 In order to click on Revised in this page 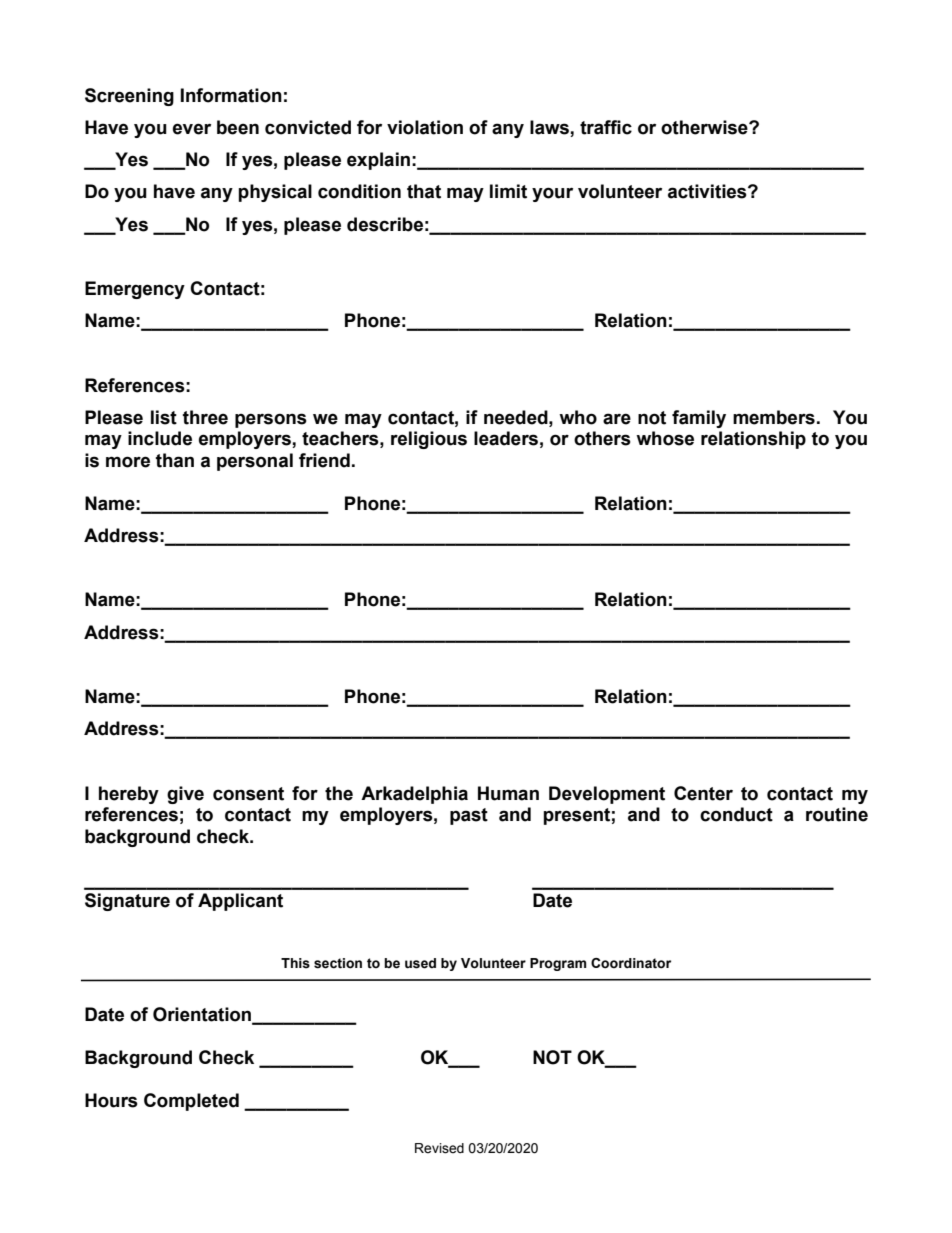, I will do `click(439, 1148)`.
